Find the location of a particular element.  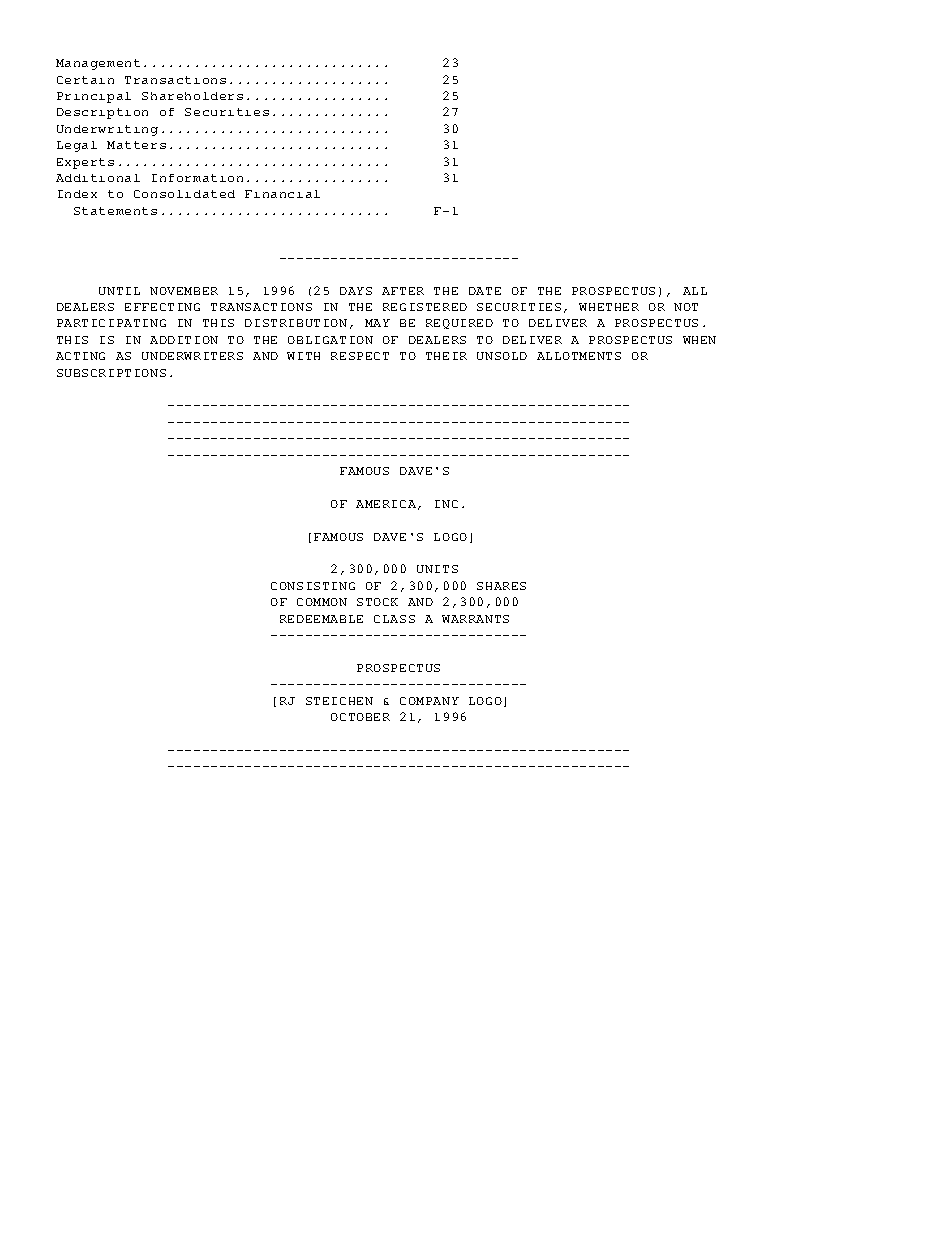

COMPANY is located at coordinates (429, 701).
